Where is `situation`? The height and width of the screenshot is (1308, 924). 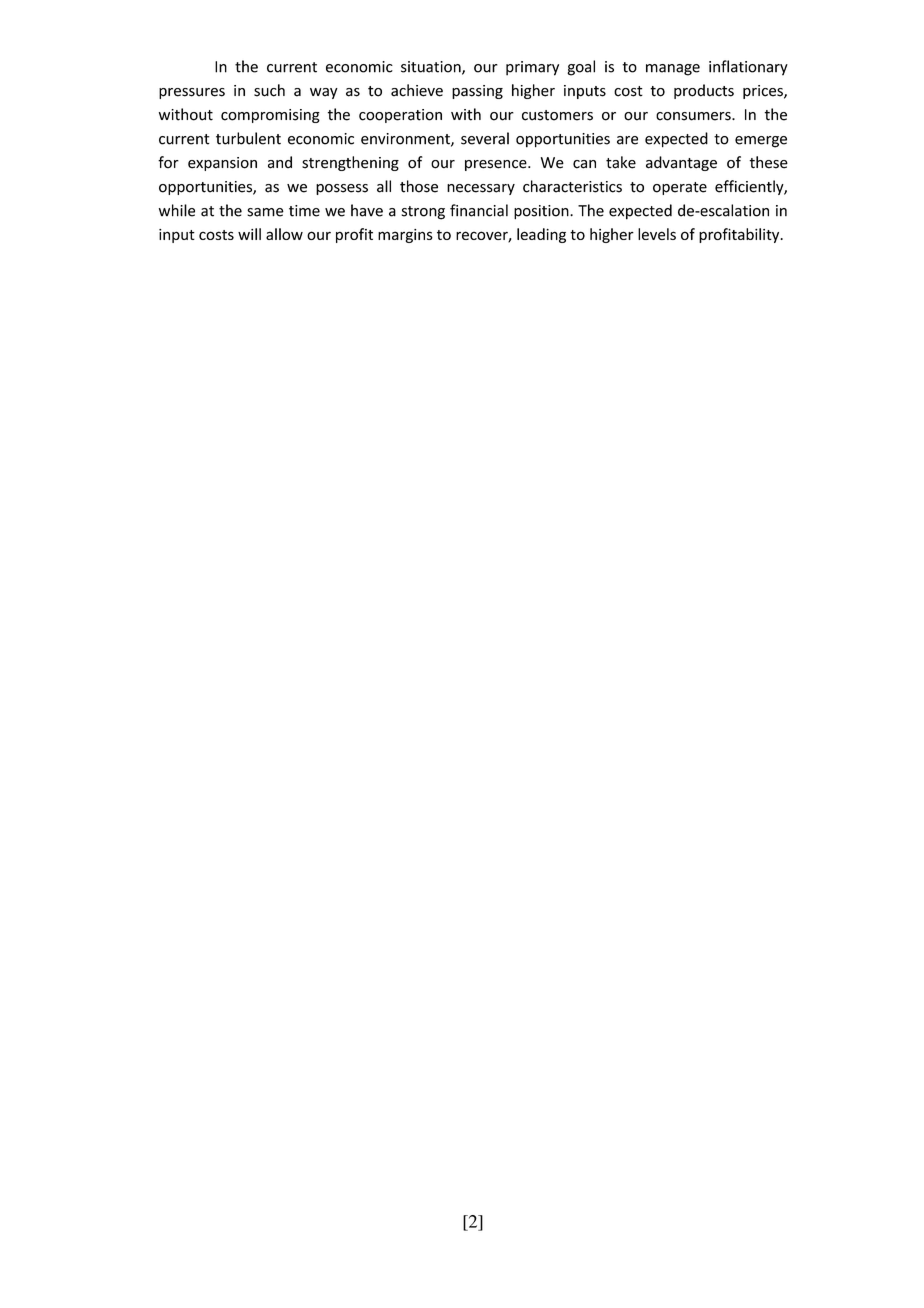
situation is located at coordinates (432, 68).
